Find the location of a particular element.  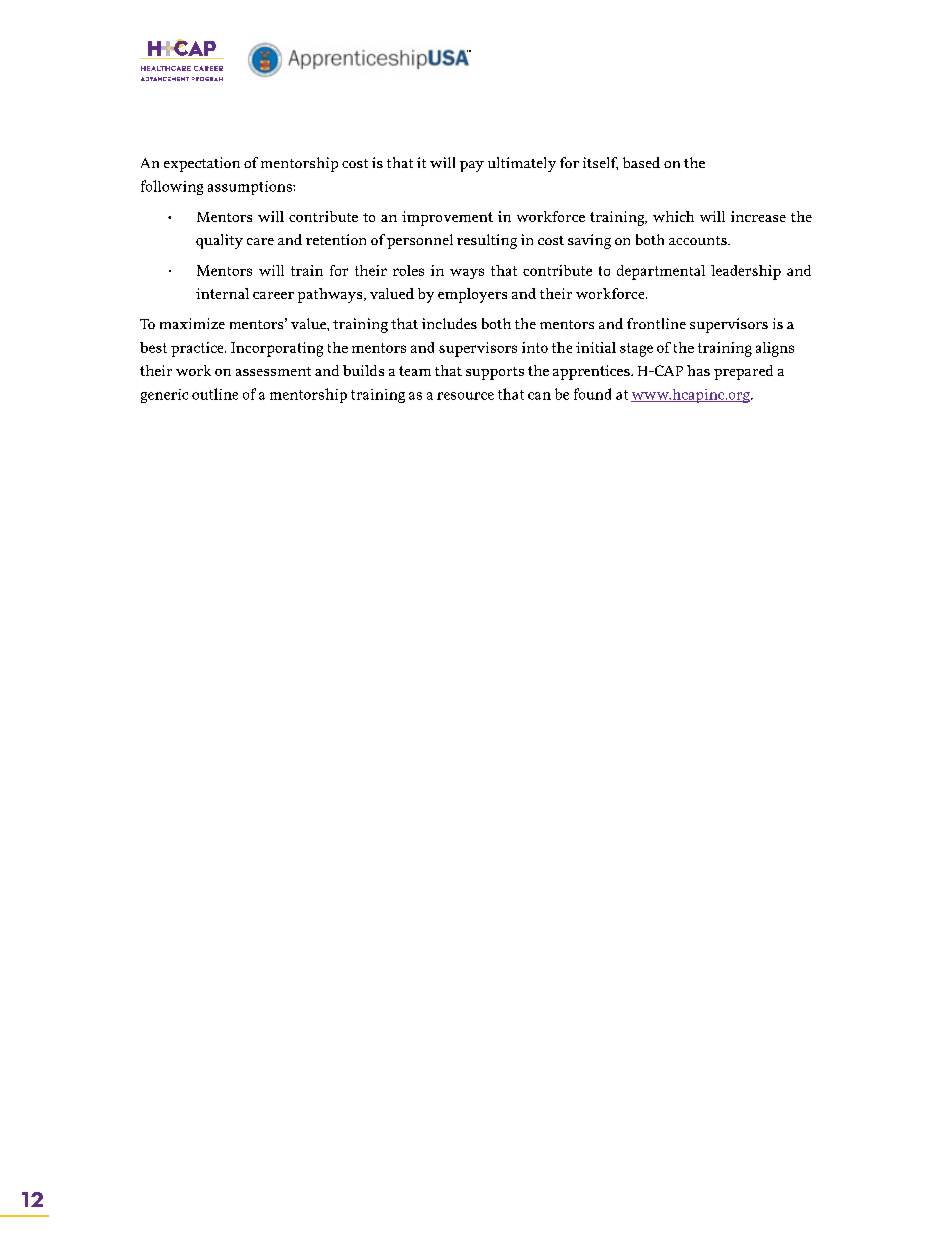

based is located at coordinates (641, 162).
